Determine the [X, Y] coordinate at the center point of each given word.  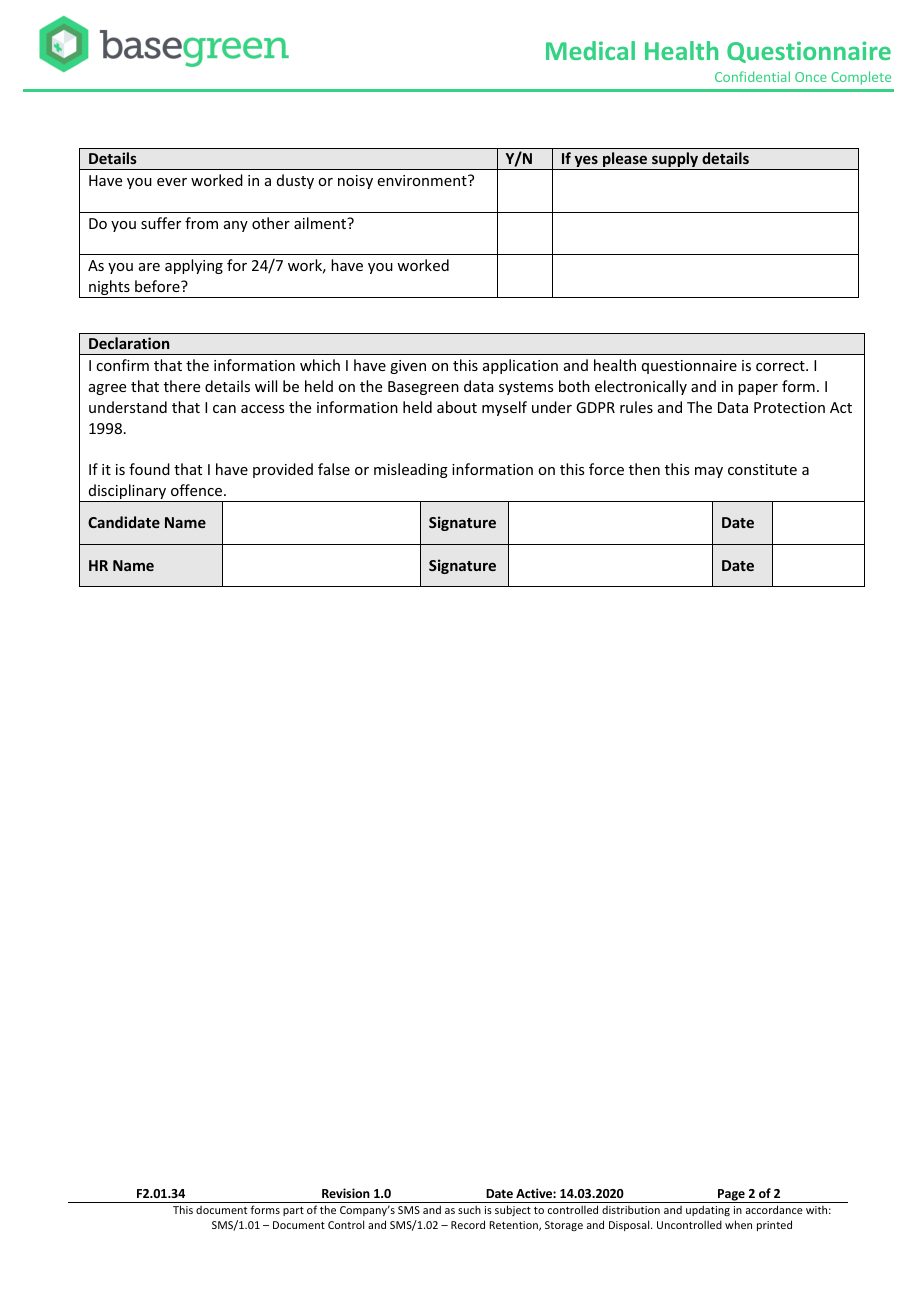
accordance [774, 1209]
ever [172, 182]
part [293, 1211]
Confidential [752, 76]
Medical [590, 50]
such [469, 1209]
